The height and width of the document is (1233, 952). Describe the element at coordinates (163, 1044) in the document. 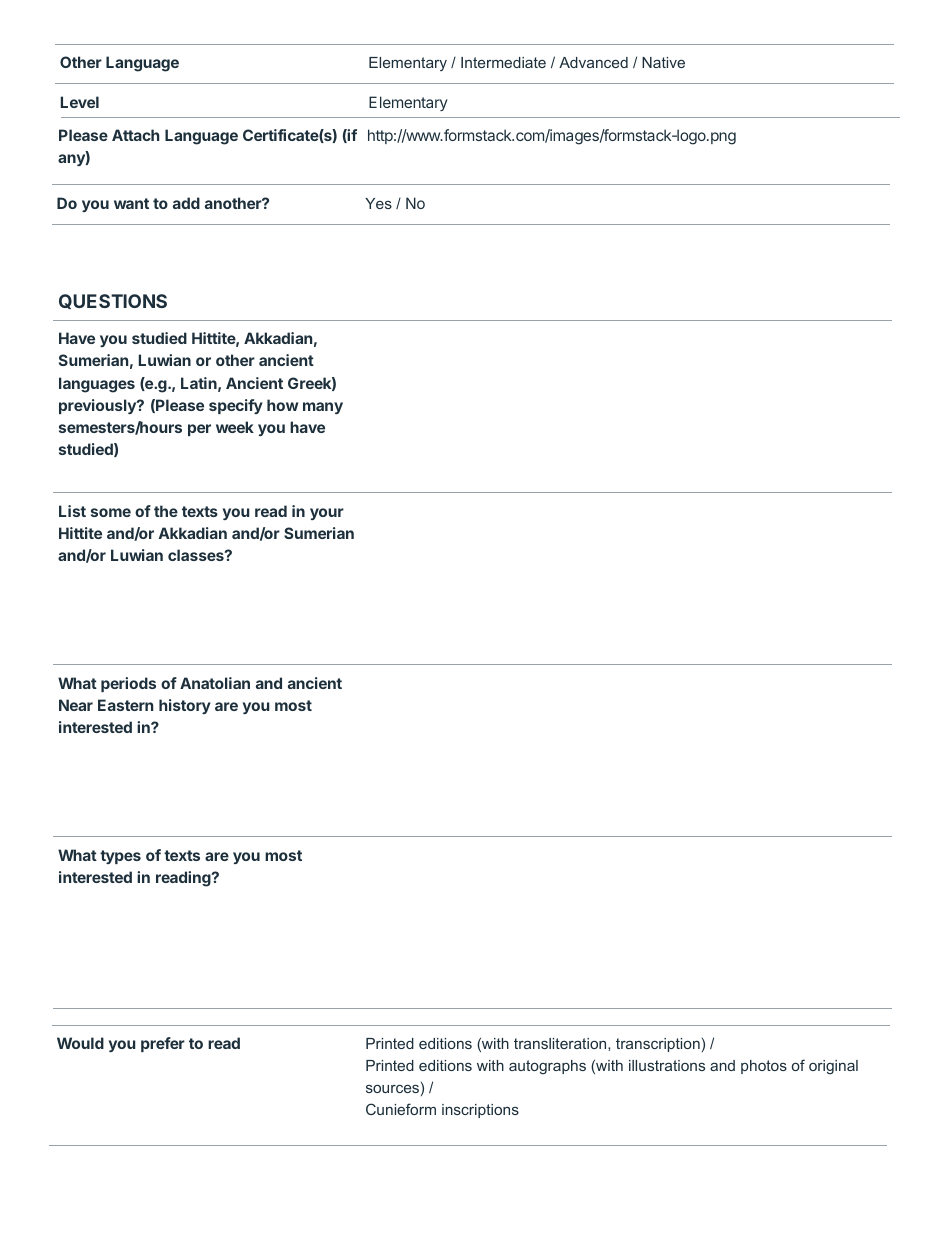

I see `prefer` at that location.
